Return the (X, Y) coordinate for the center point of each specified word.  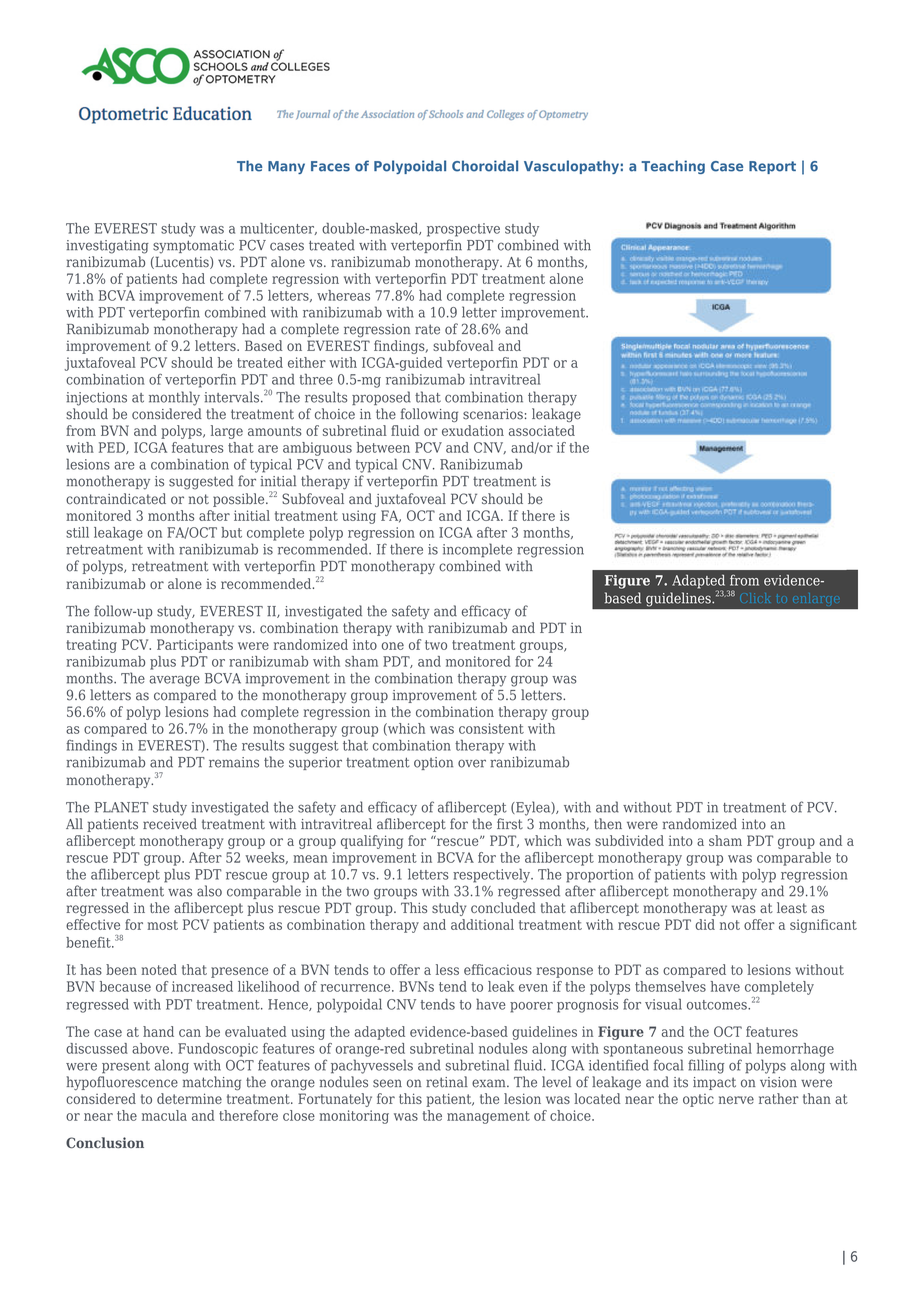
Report (772, 167)
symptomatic (193, 247)
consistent (491, 728)
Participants (195, 646)
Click (755, 598)
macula (164, 1115)
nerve (736, 1100)
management (488, 1117)
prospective (463, 230)
